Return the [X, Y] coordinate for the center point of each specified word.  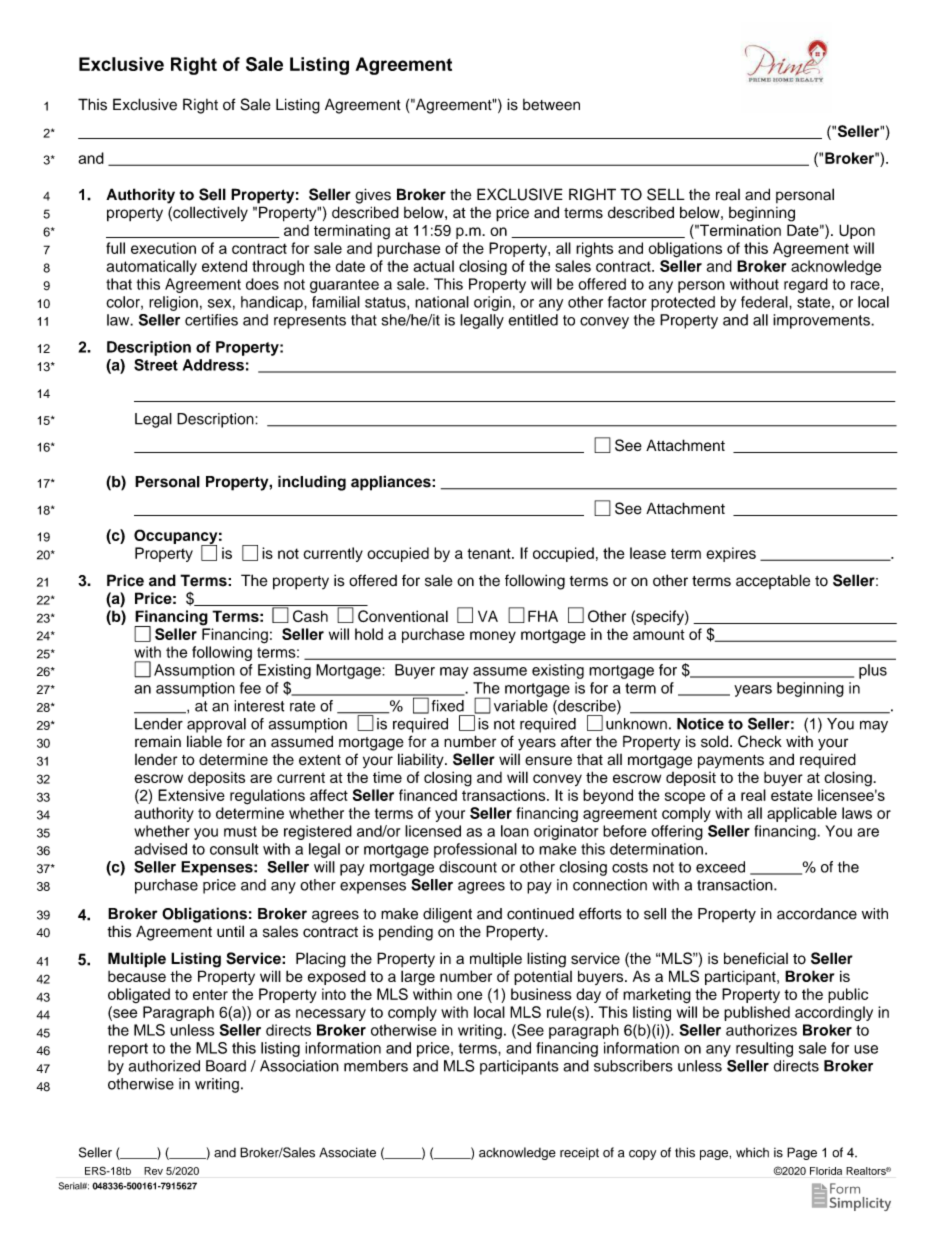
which [752, 1152]
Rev [153, 1171]
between [551, 105]
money [493, 637]
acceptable [773, 581]
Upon [857, 231]
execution [163, 248]
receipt [579, 1154]
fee [250, 688]
